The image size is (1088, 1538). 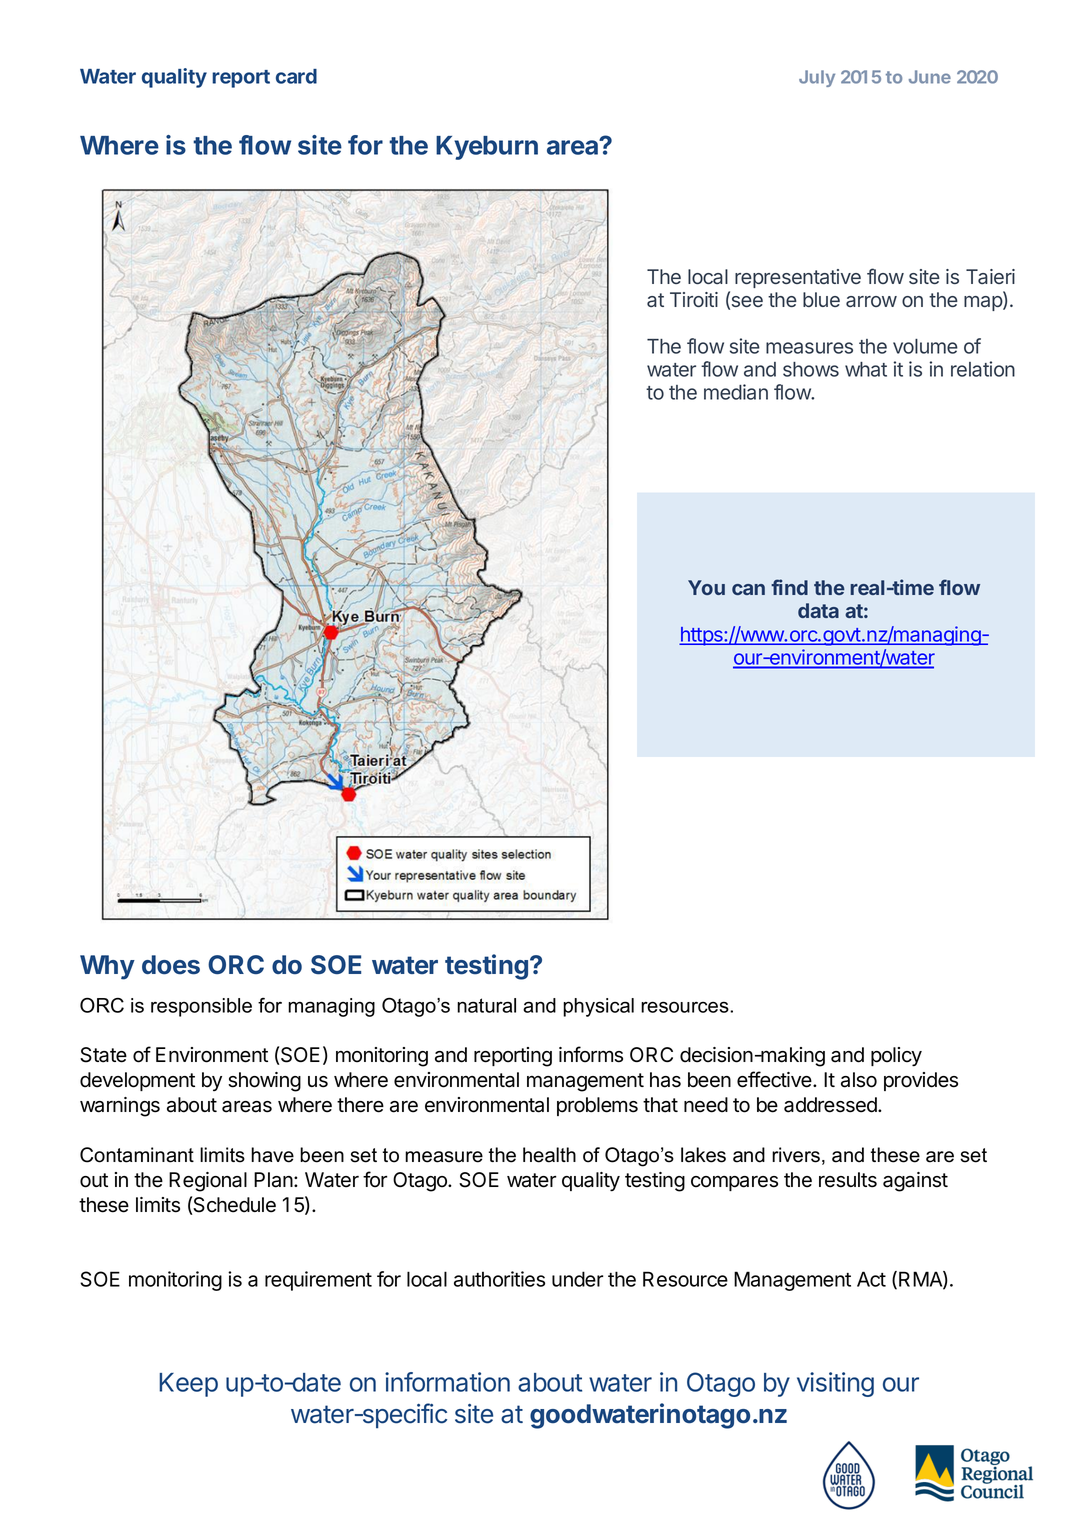 I want to click on data, so click(x=818, y=610).
